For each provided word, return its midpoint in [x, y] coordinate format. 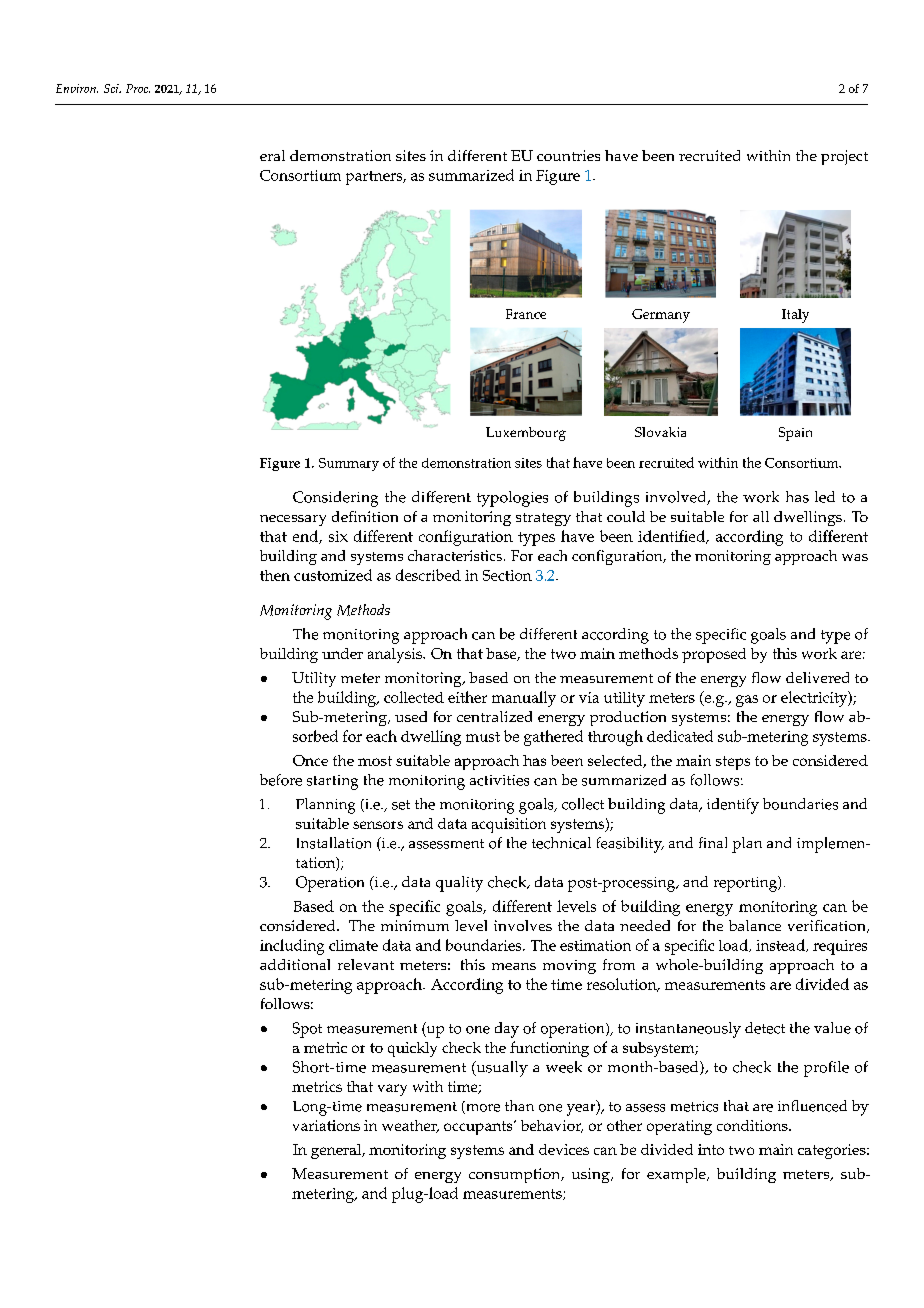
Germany [661, 316]
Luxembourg [526, 434]
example [677, 1175]
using [592, 1175]
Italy [795, 316]
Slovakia [660, 432]
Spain [795, 434]
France [526, 314]
